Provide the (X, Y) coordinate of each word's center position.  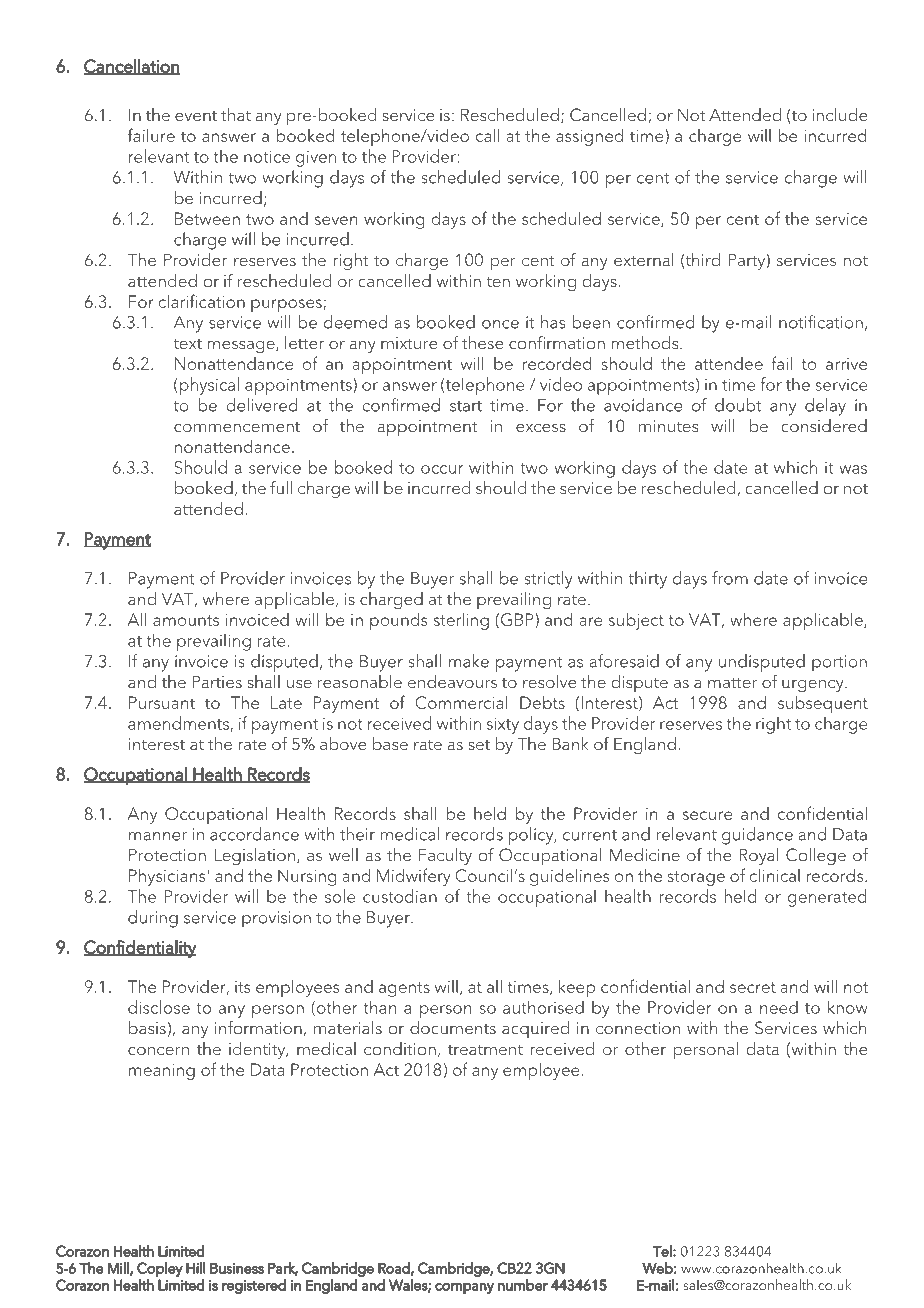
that (236, 114)
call (487, 135)
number (523, 1285)
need (779, 1007)
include (840, 115)
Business (237, 1268)
